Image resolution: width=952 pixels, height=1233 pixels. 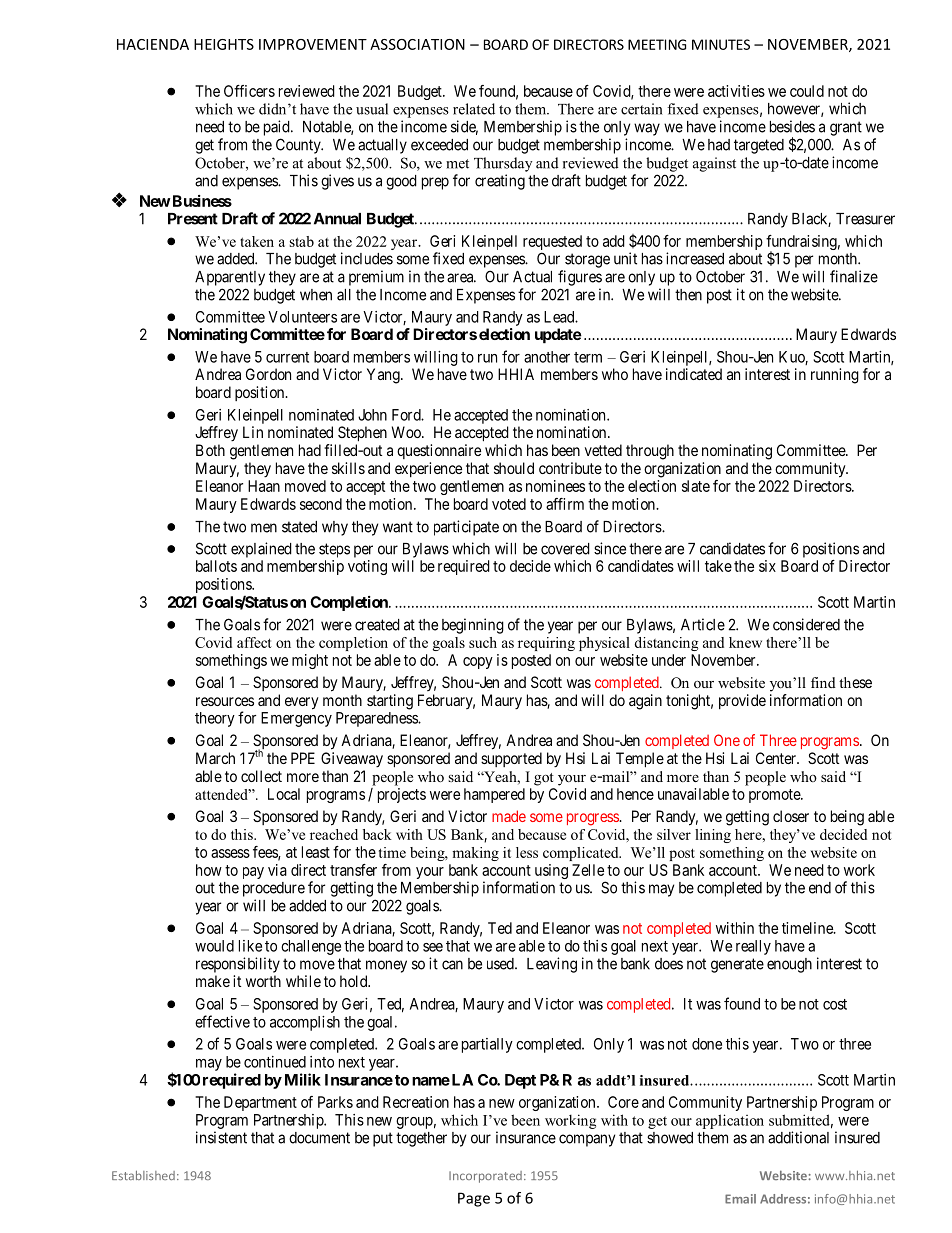 I want to click on Officers, so click(x=249, y=91).
